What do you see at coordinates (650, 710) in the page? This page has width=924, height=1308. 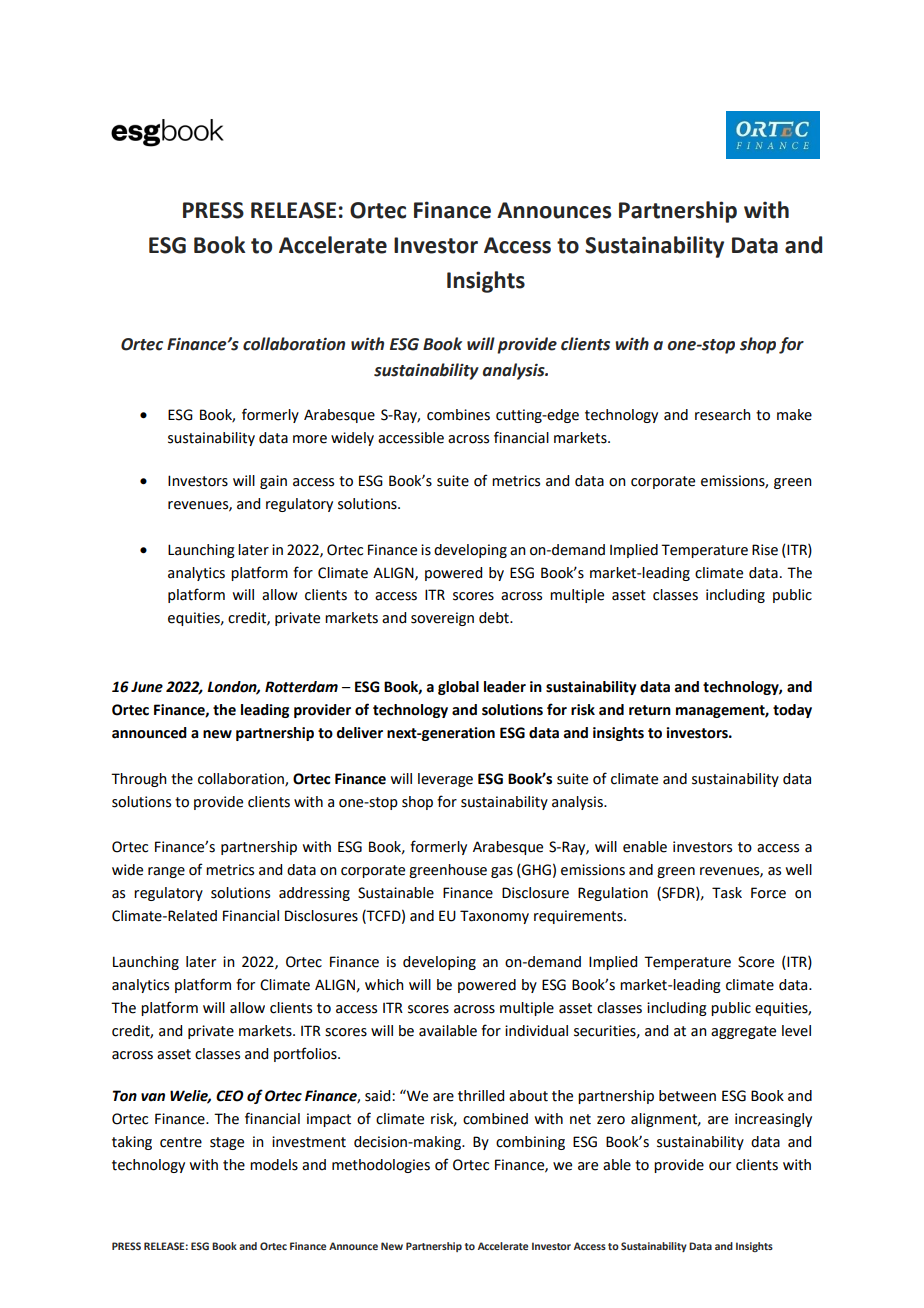 I see `return` at bounding box center [650, 710].
